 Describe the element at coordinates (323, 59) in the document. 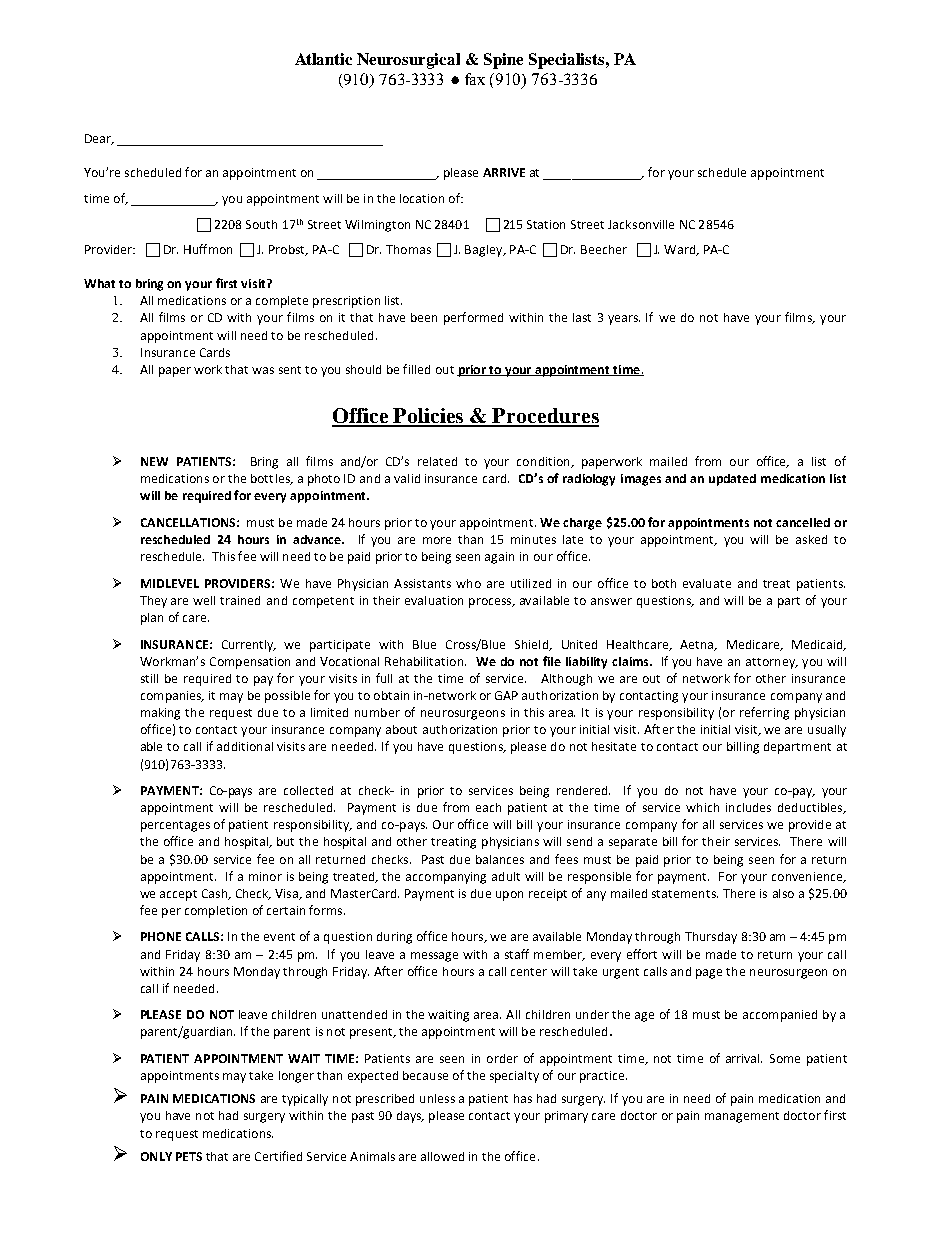

I see `Atlantic` at that location.
